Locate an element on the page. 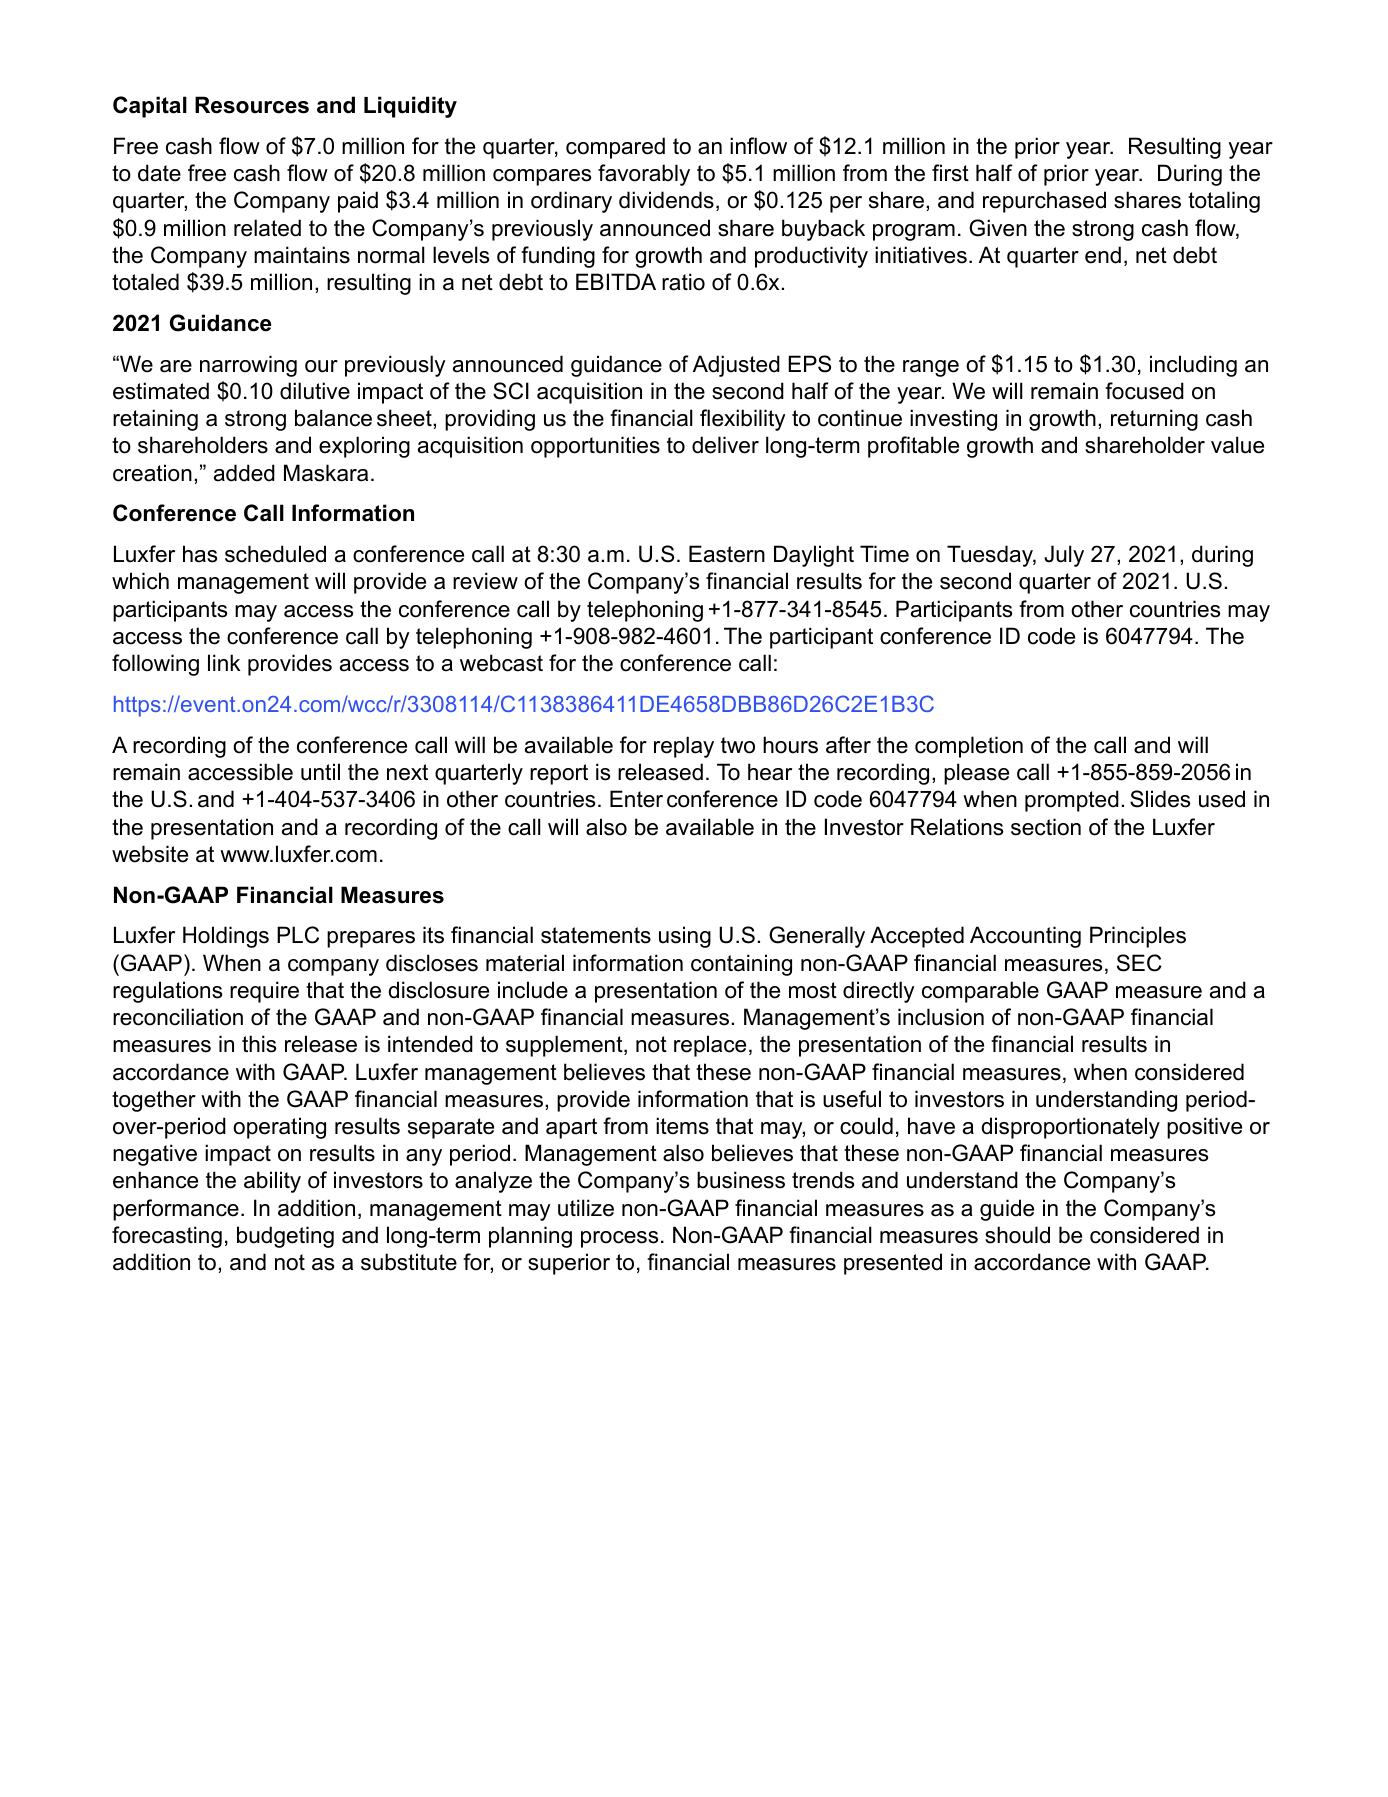  should is located at coordinates (1017, 1235).
